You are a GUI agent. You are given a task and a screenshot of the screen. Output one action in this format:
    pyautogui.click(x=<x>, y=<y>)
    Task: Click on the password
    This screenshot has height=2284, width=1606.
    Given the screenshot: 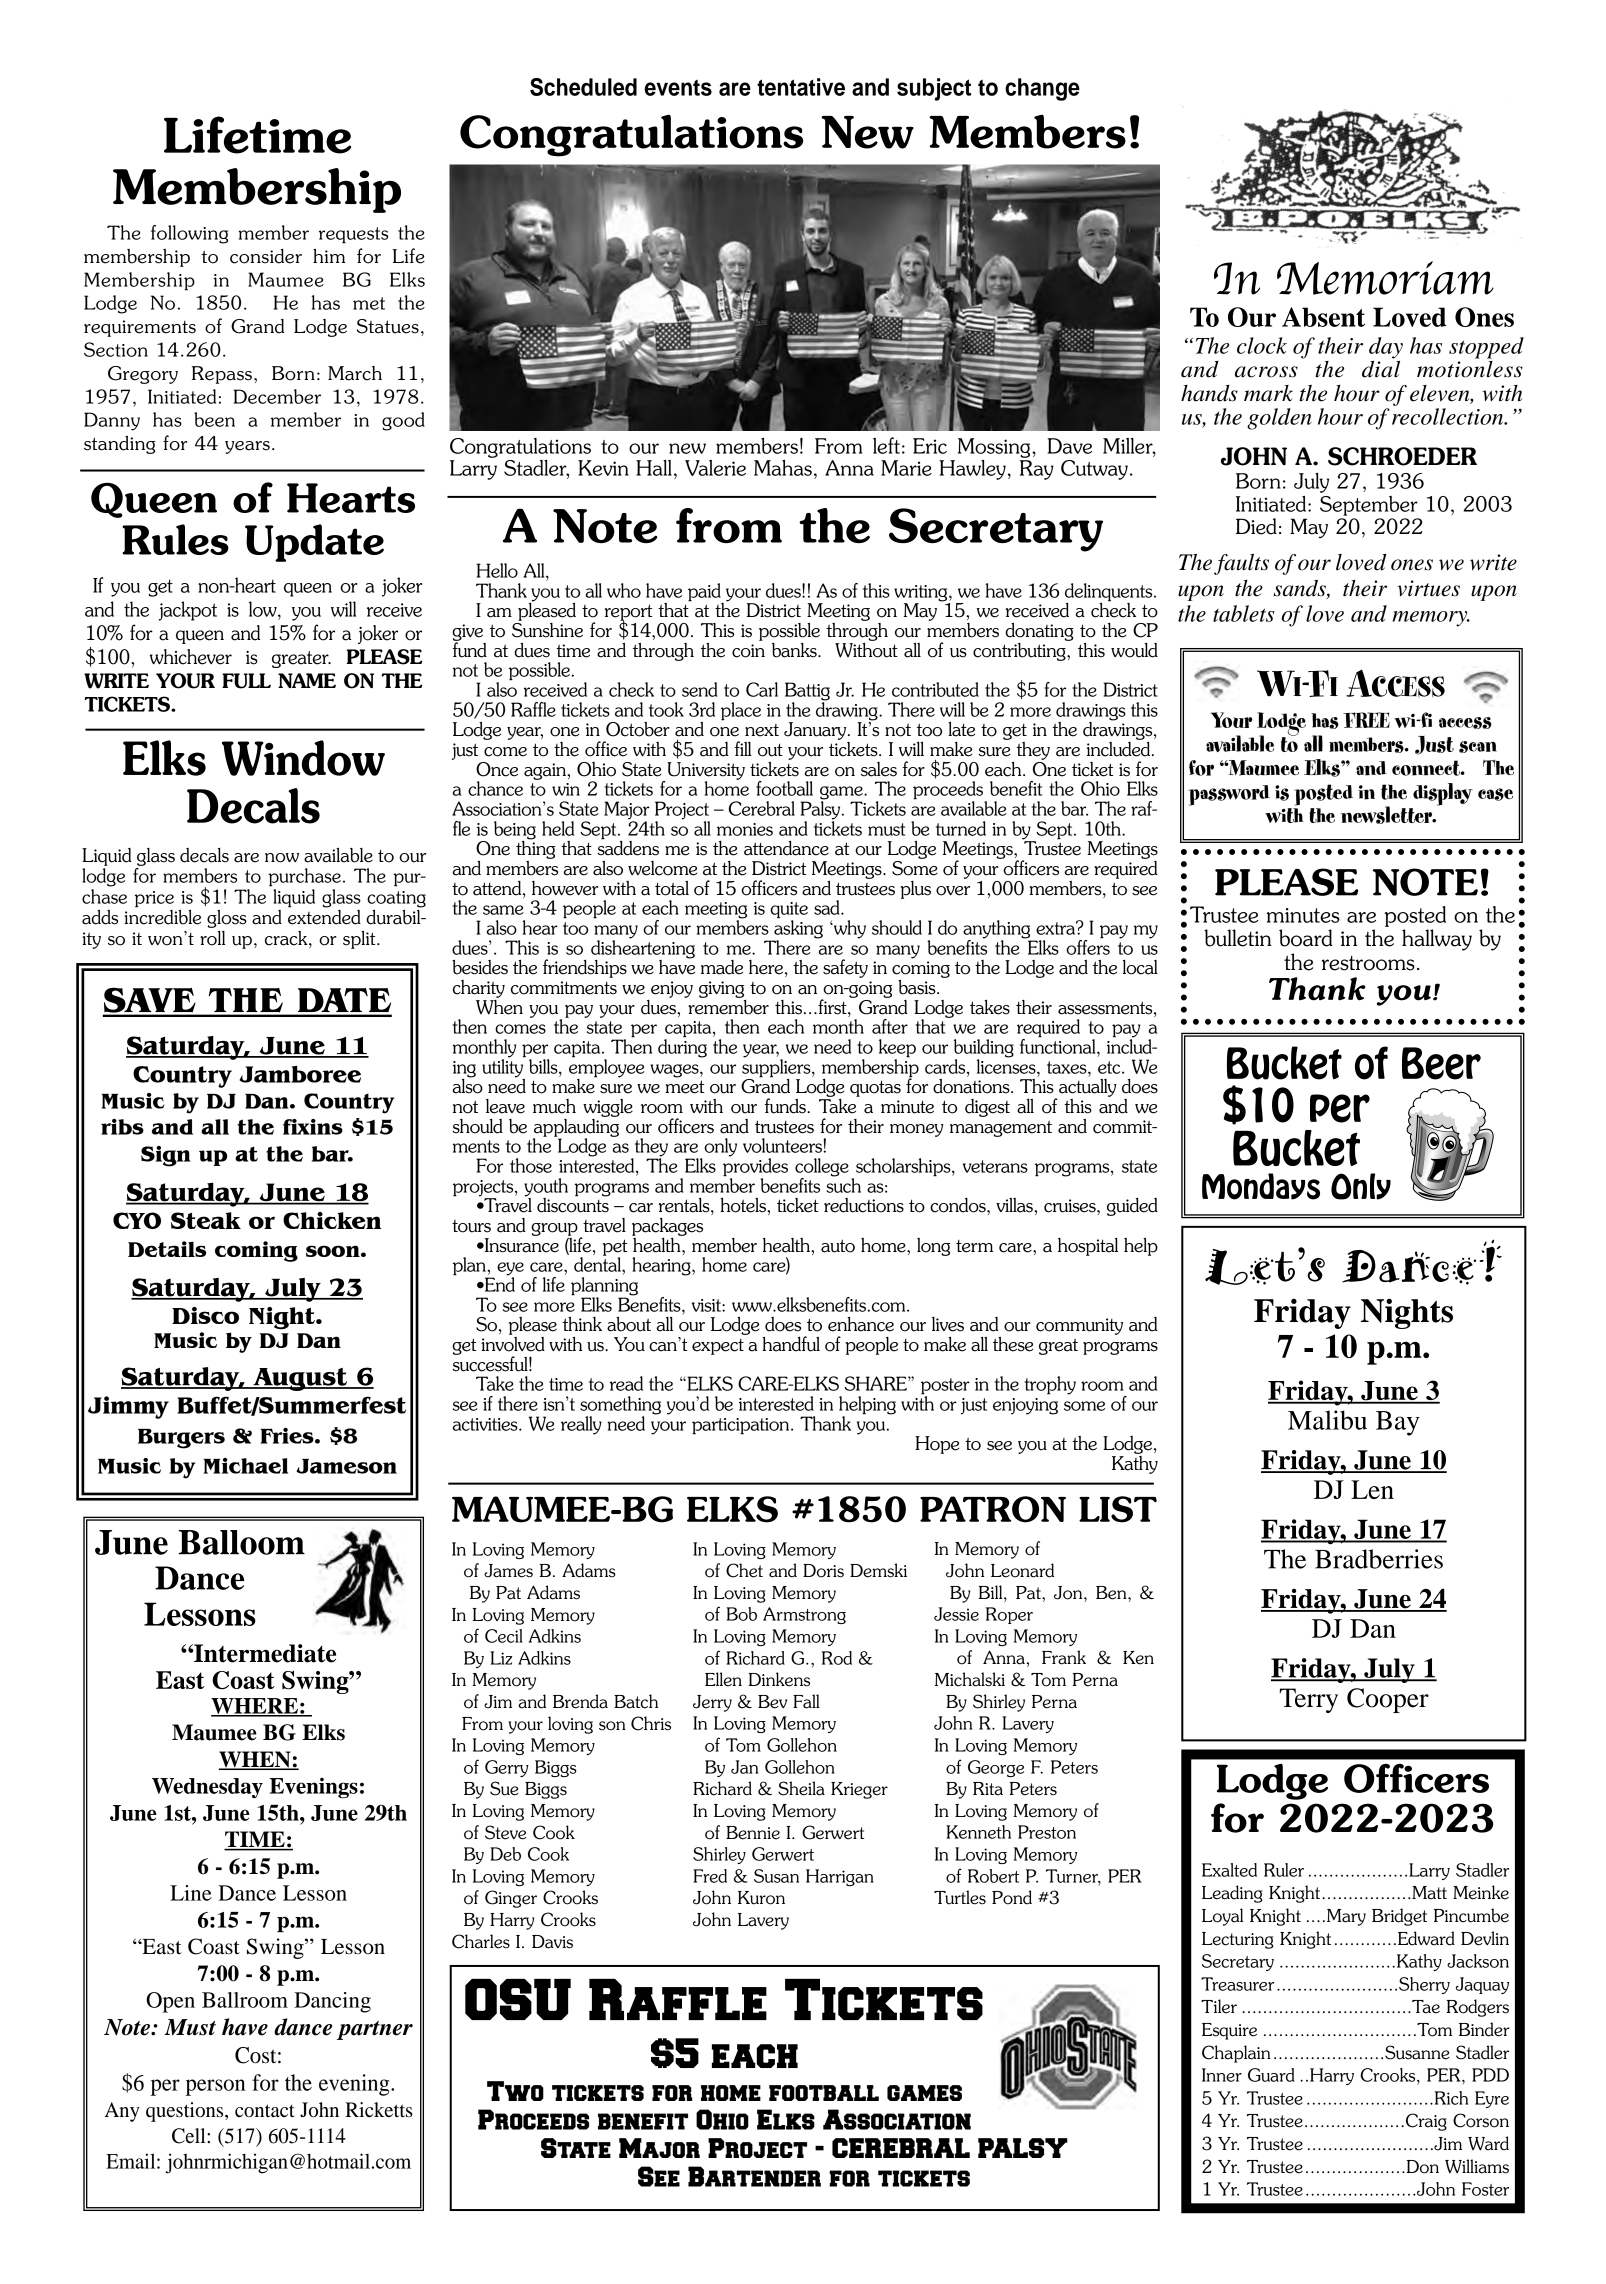 What is the action you would take?
    pyautogui.click(x=1229, y=795)
